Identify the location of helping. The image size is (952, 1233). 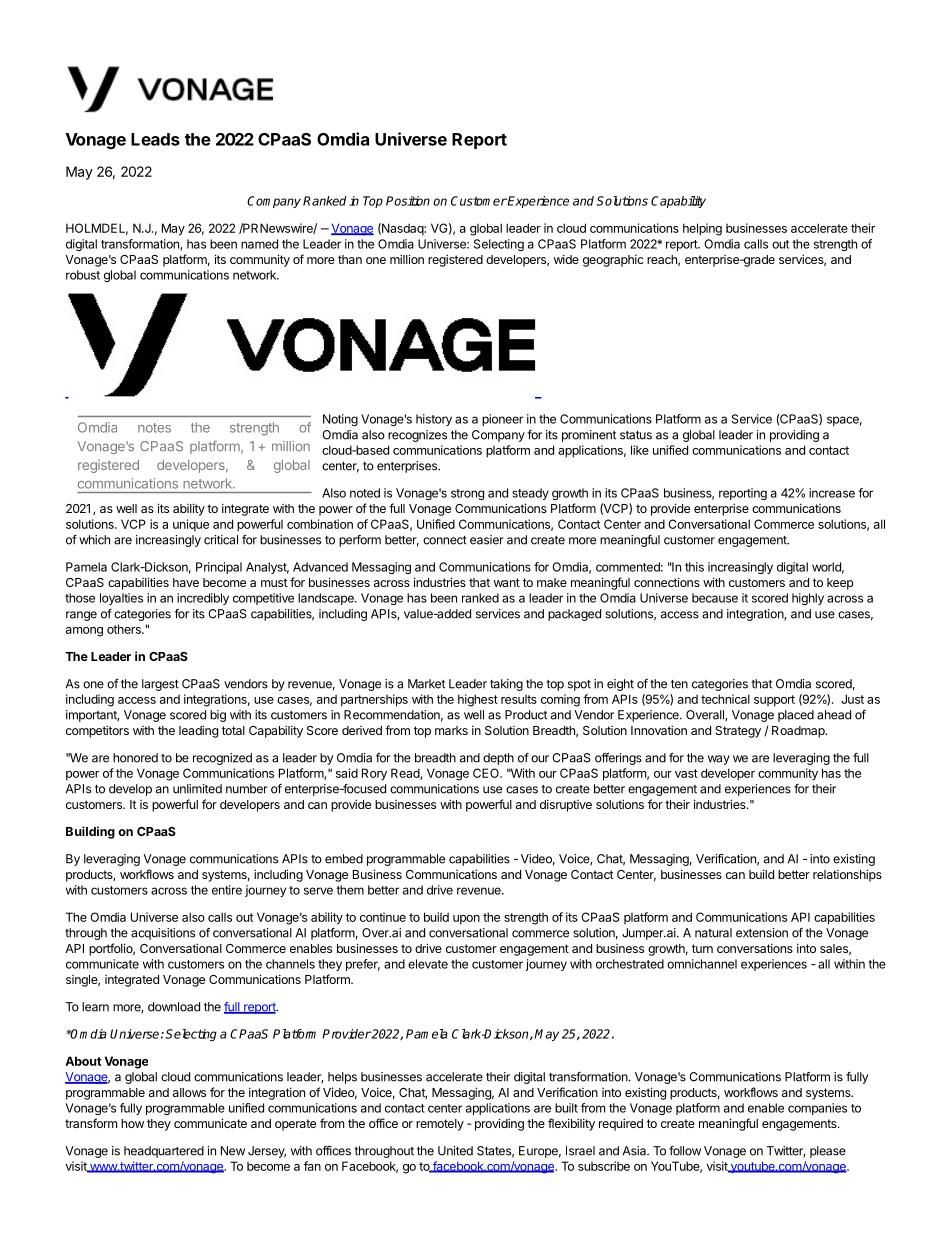
(702, 229).
